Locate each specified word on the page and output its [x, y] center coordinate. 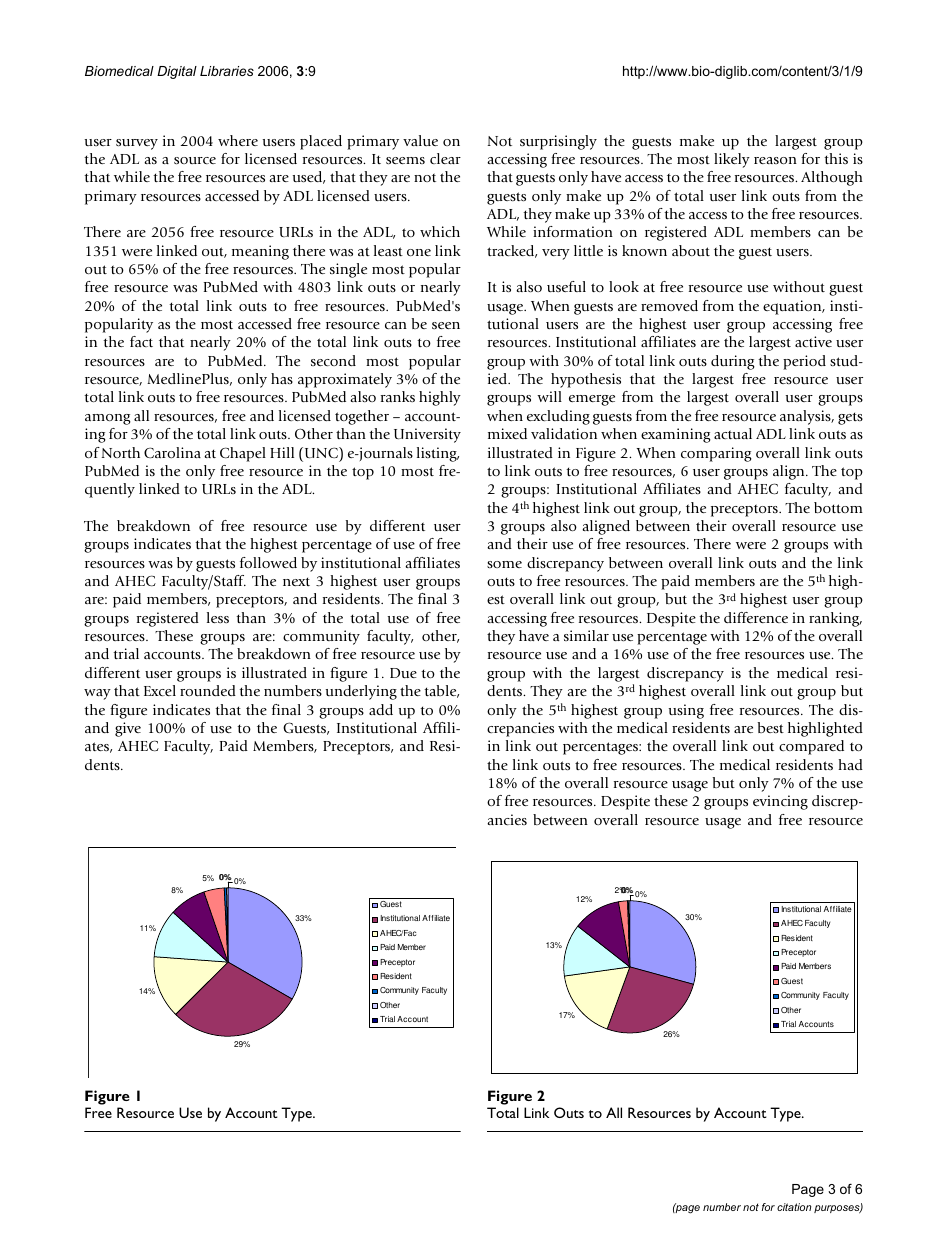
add [381, 709]
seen [446, 325]
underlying [361, 692]
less [218, 617]
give [128, 729]
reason [775, 160]
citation [794, 1207]
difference [756, 617]
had [850, 764]
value [420, 140]
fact [141, 341]
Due [403, 673]
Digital [177, 72]
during [733, 362]
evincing [780, 802]
